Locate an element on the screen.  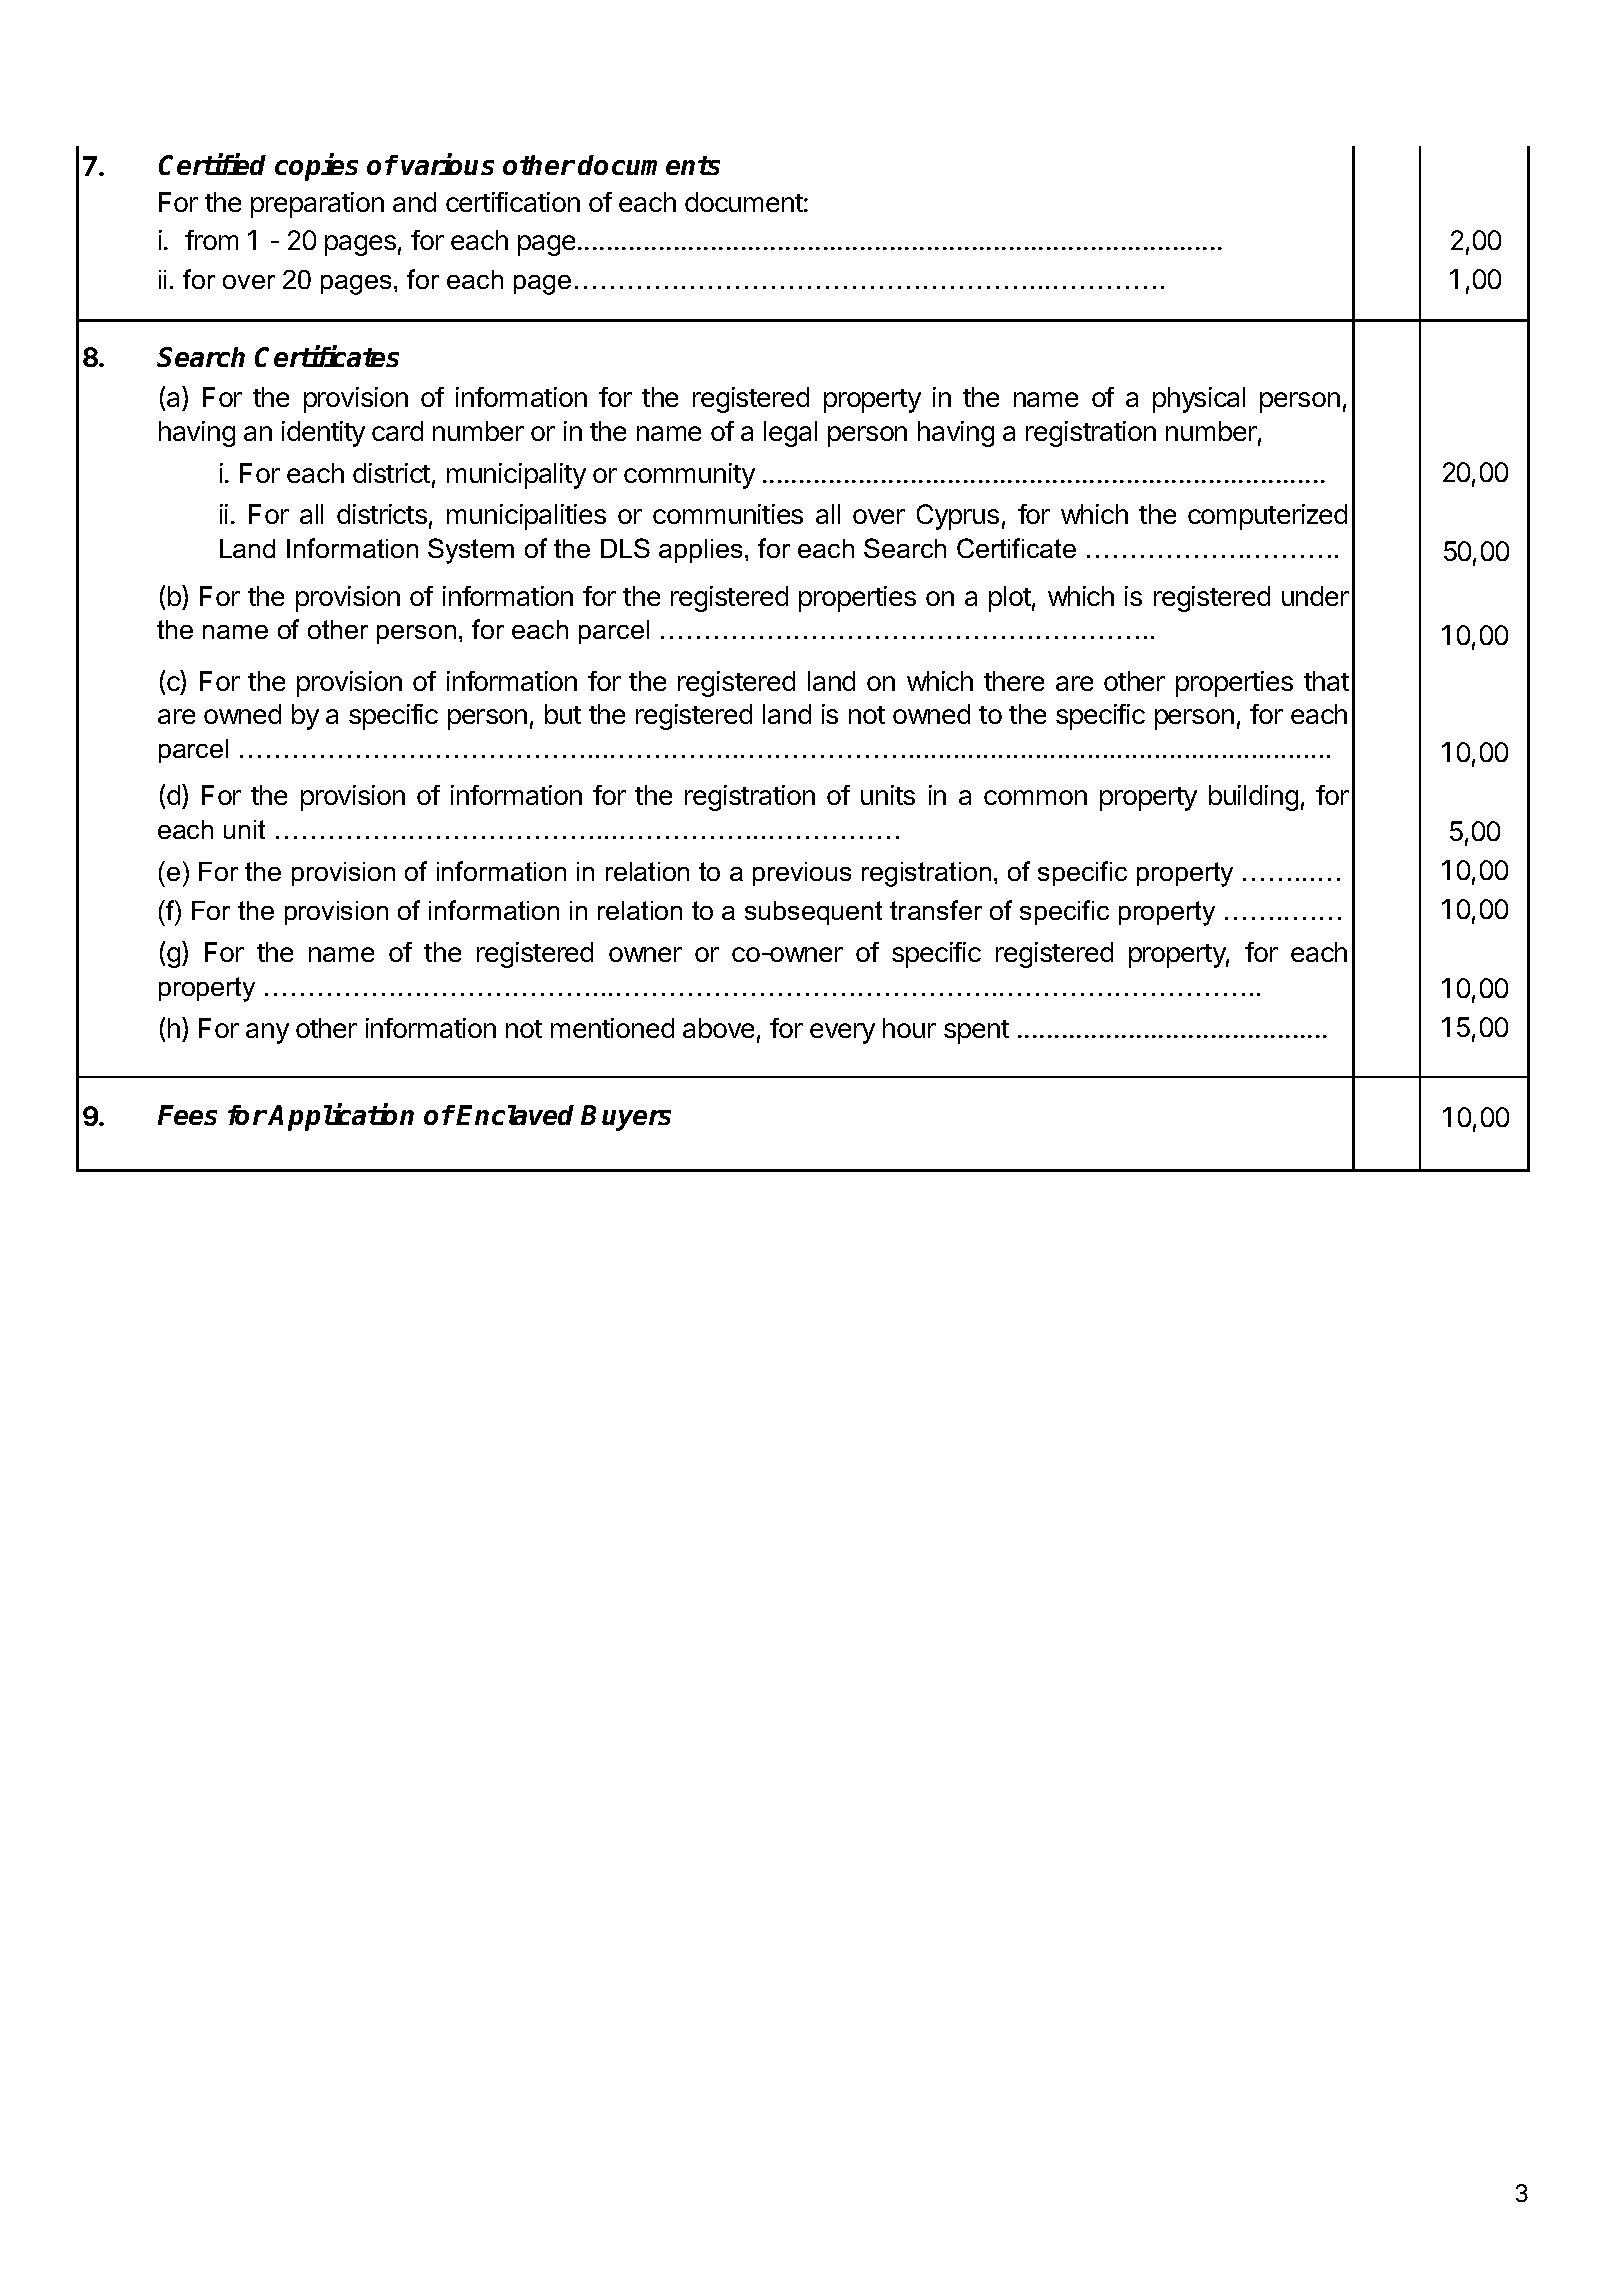
Application is located at coordinates (341, 1117).
